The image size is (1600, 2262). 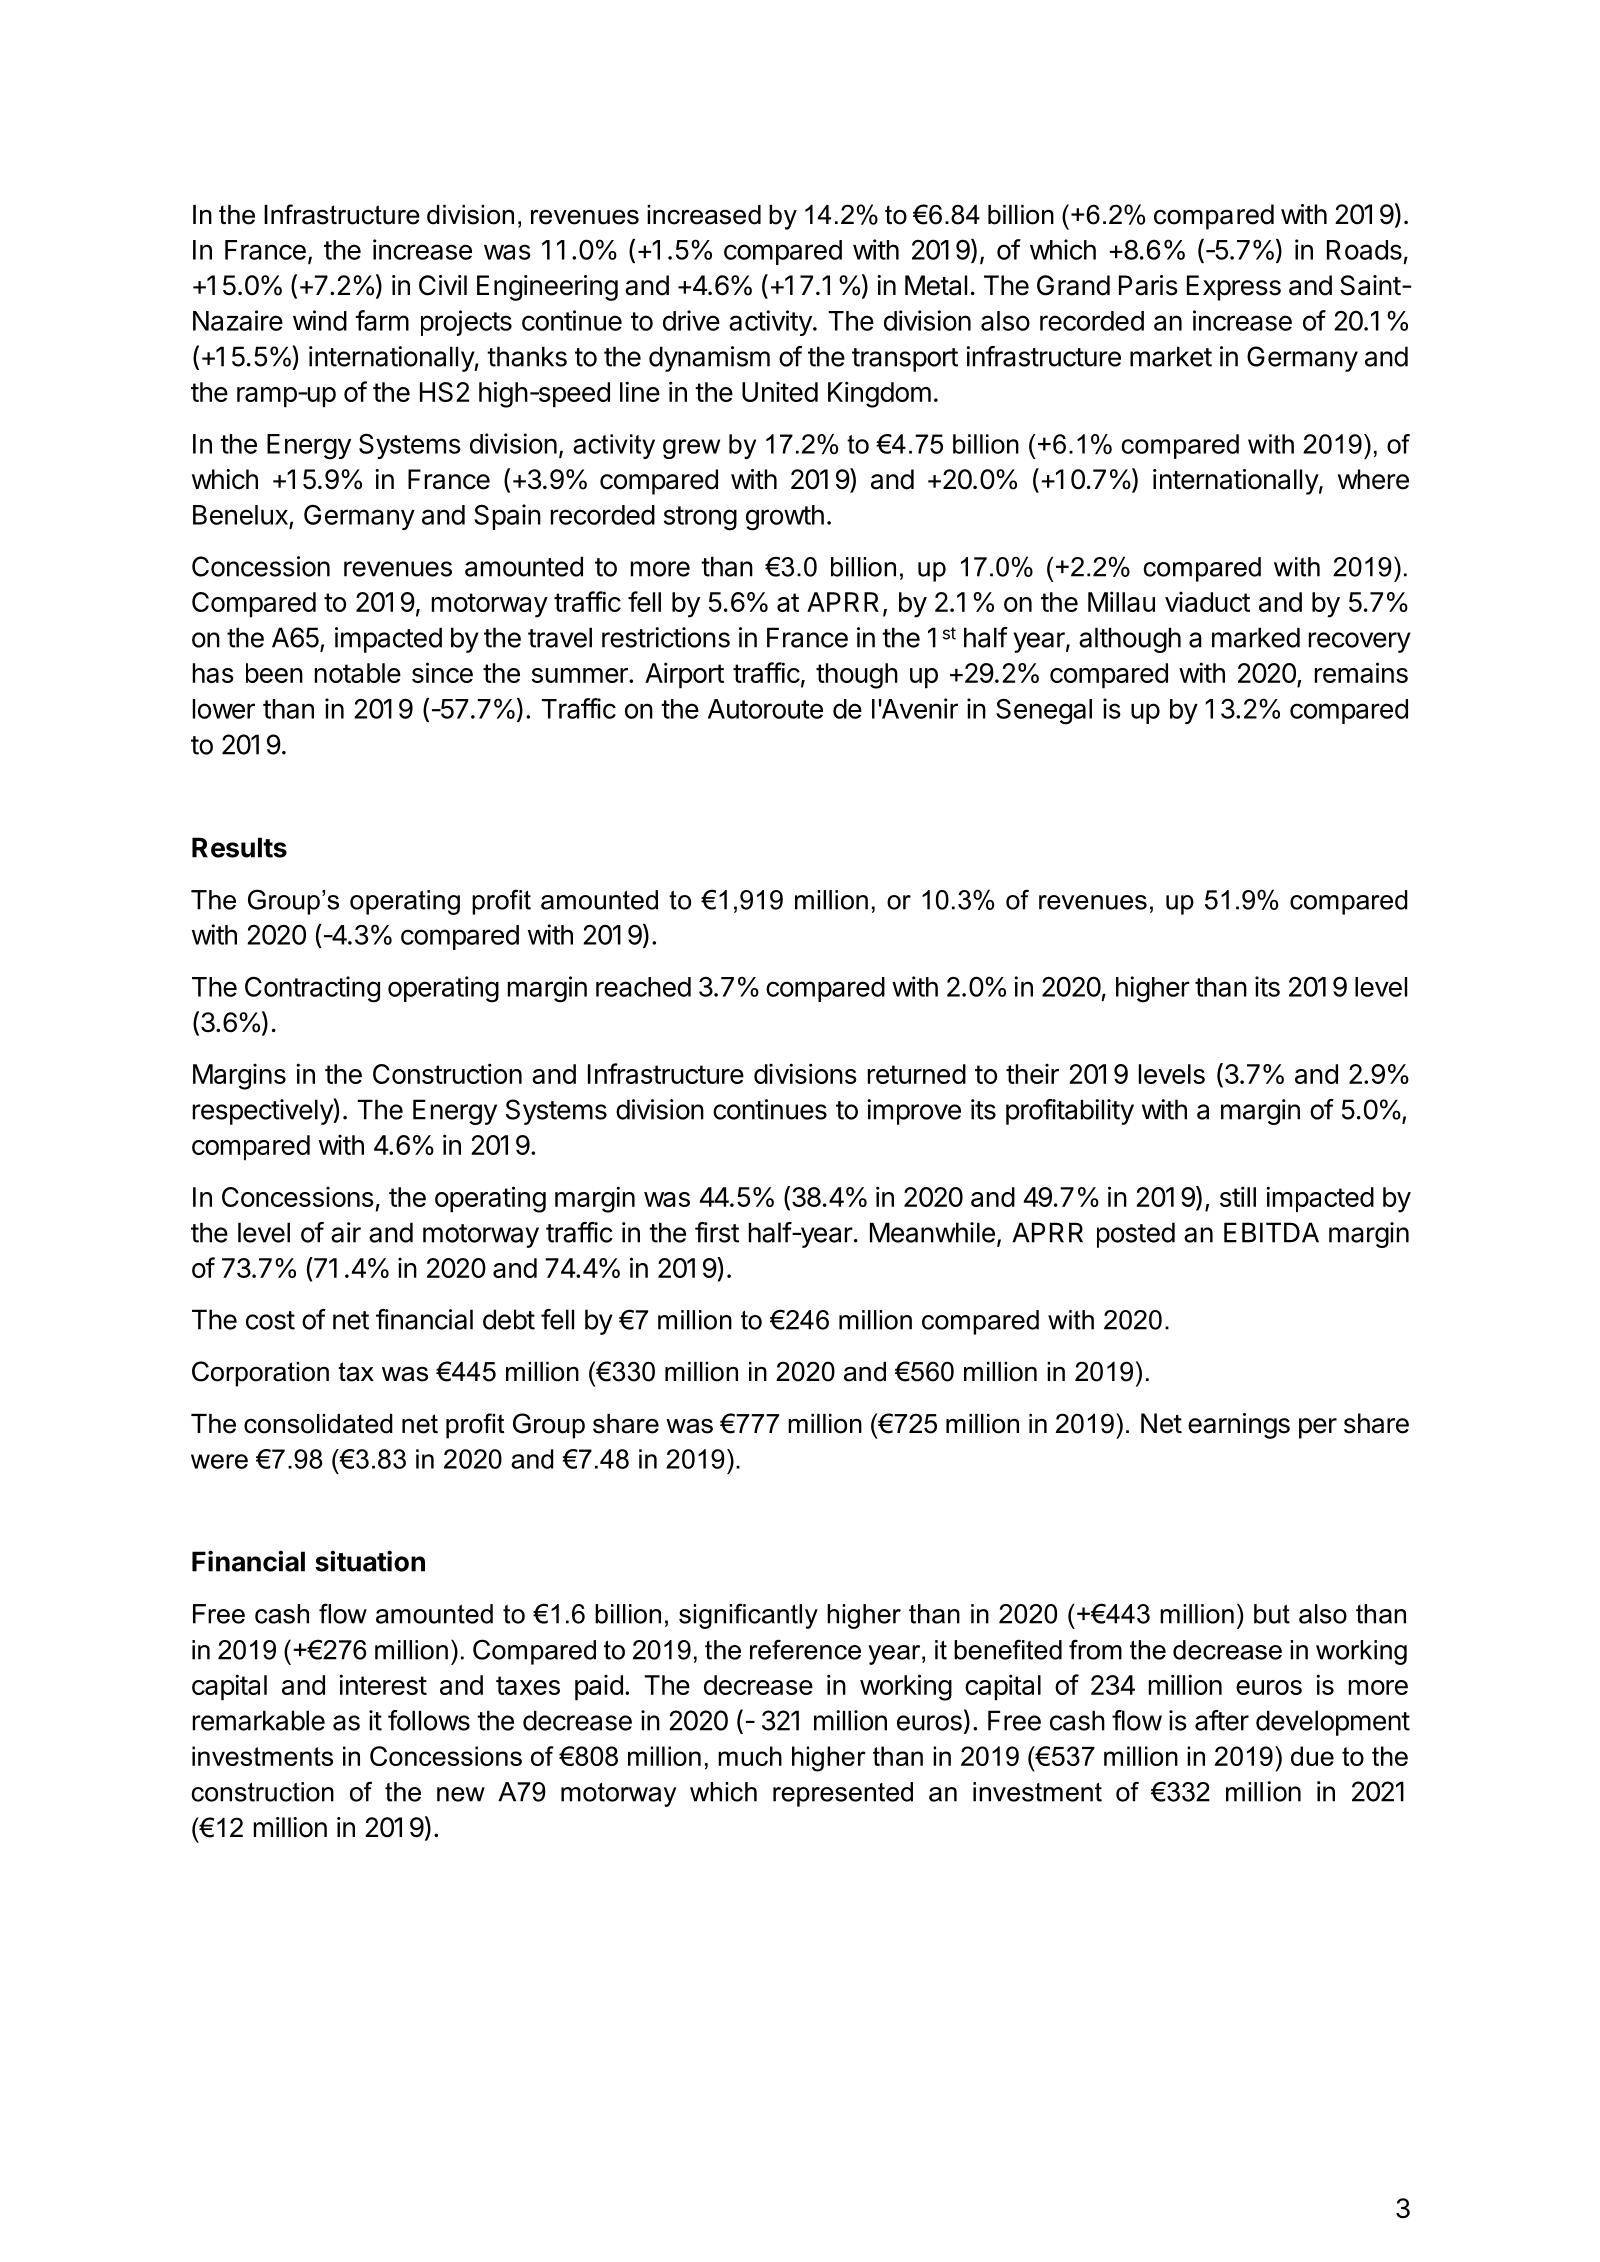 I want to click on drive, so click(x=691, y=320).
